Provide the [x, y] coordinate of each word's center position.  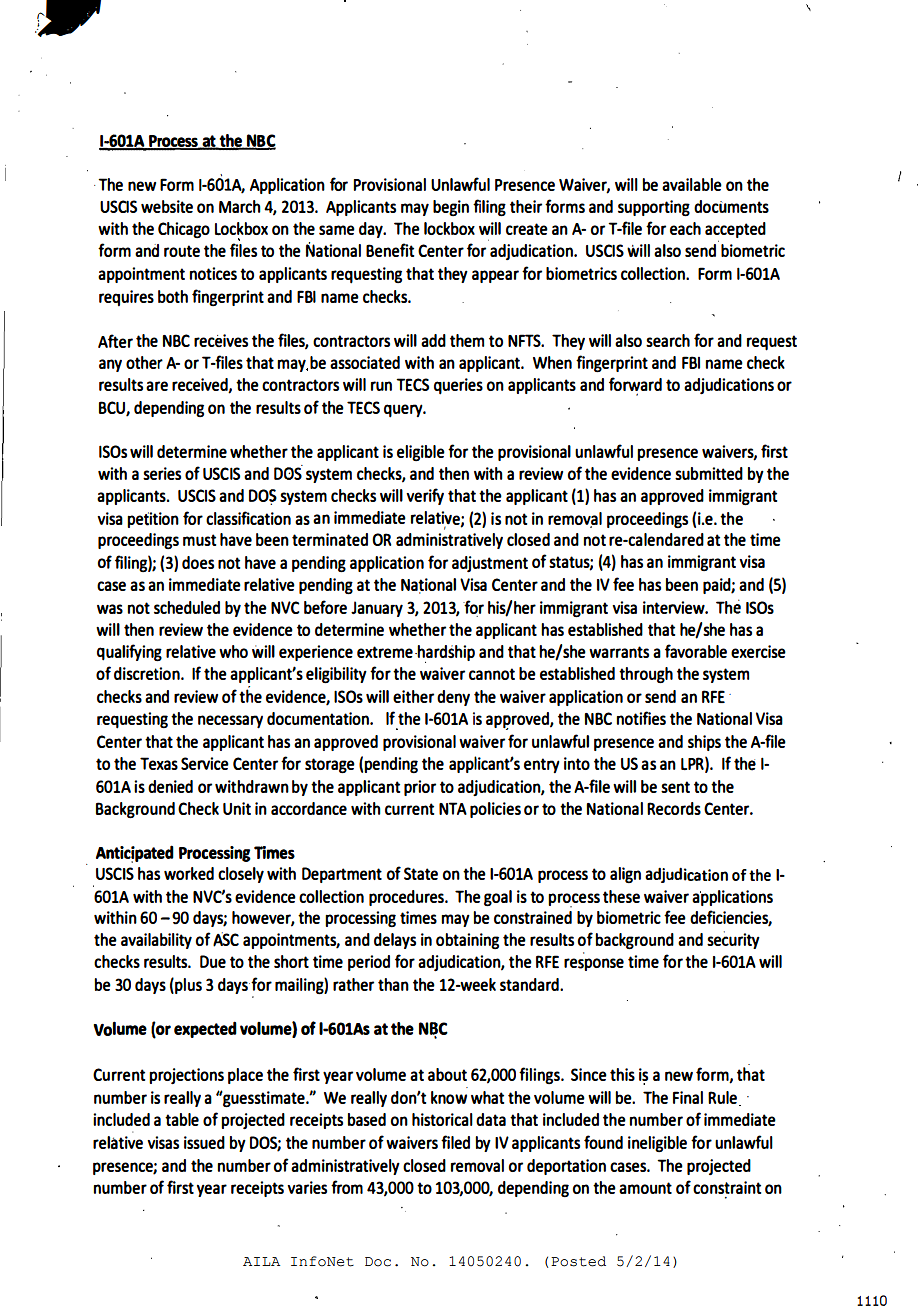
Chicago [184, 230]
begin [451, 208]
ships [704, 743]
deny [453, 698]
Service [205, 763]
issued [204, 1142]
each [685, 228]
